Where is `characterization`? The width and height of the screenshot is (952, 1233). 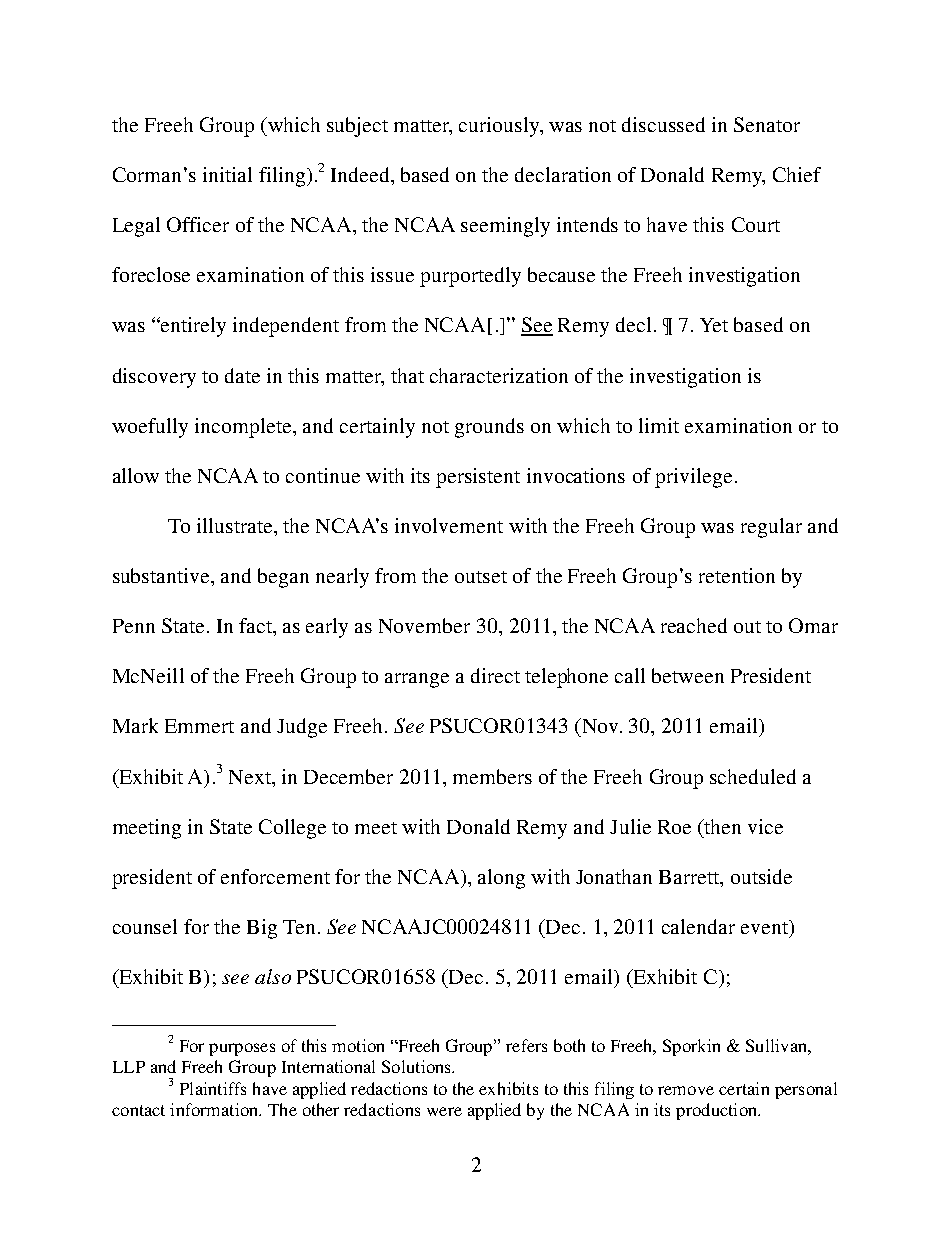 characterization is located at coordinates (499, 375).
